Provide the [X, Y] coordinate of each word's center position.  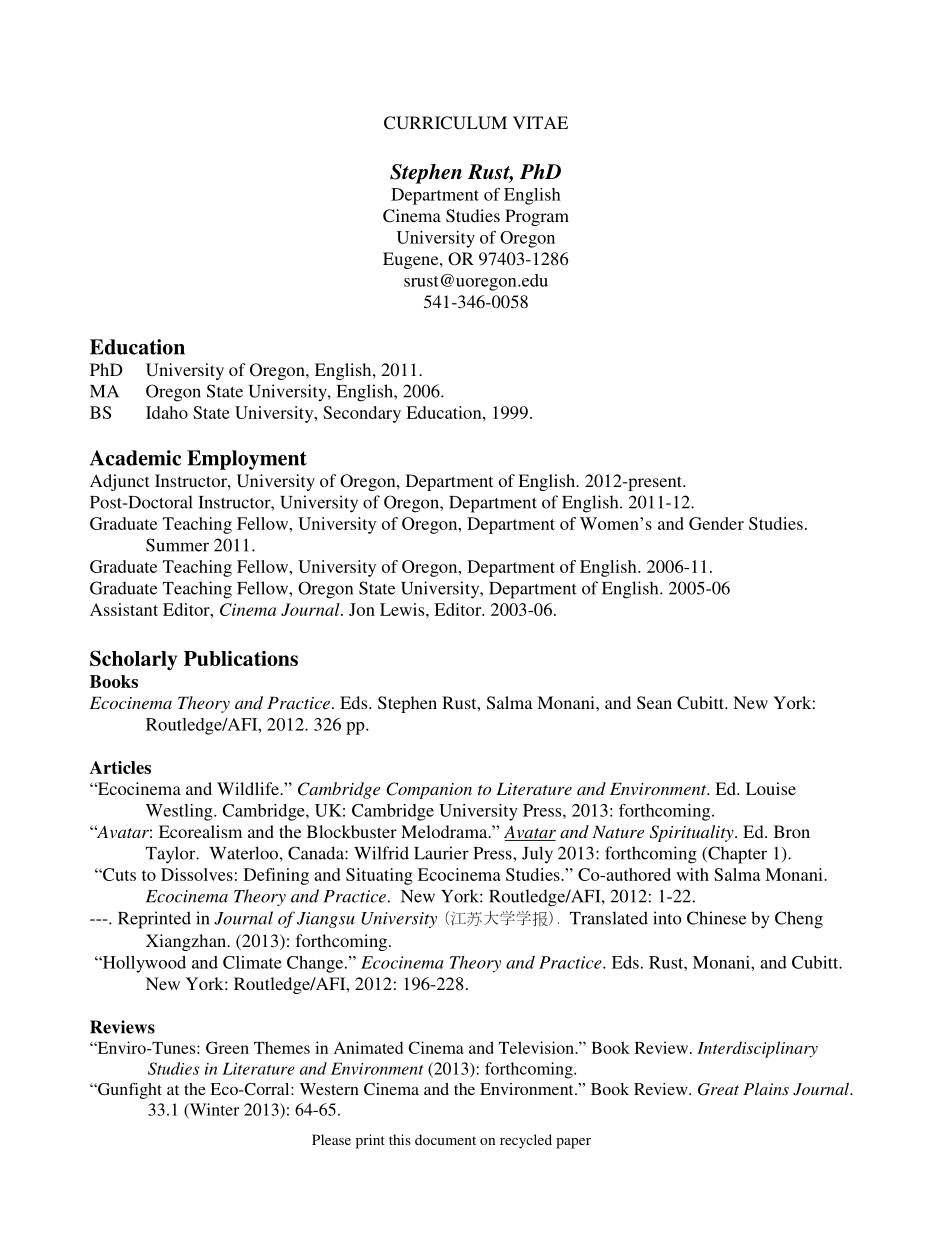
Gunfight [129, 1091]
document [445, 1139]
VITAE [540, 122]
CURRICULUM [445, 123]
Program [537, 217]
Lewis [403, 609]
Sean [654, 703]
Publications [241, 658]
